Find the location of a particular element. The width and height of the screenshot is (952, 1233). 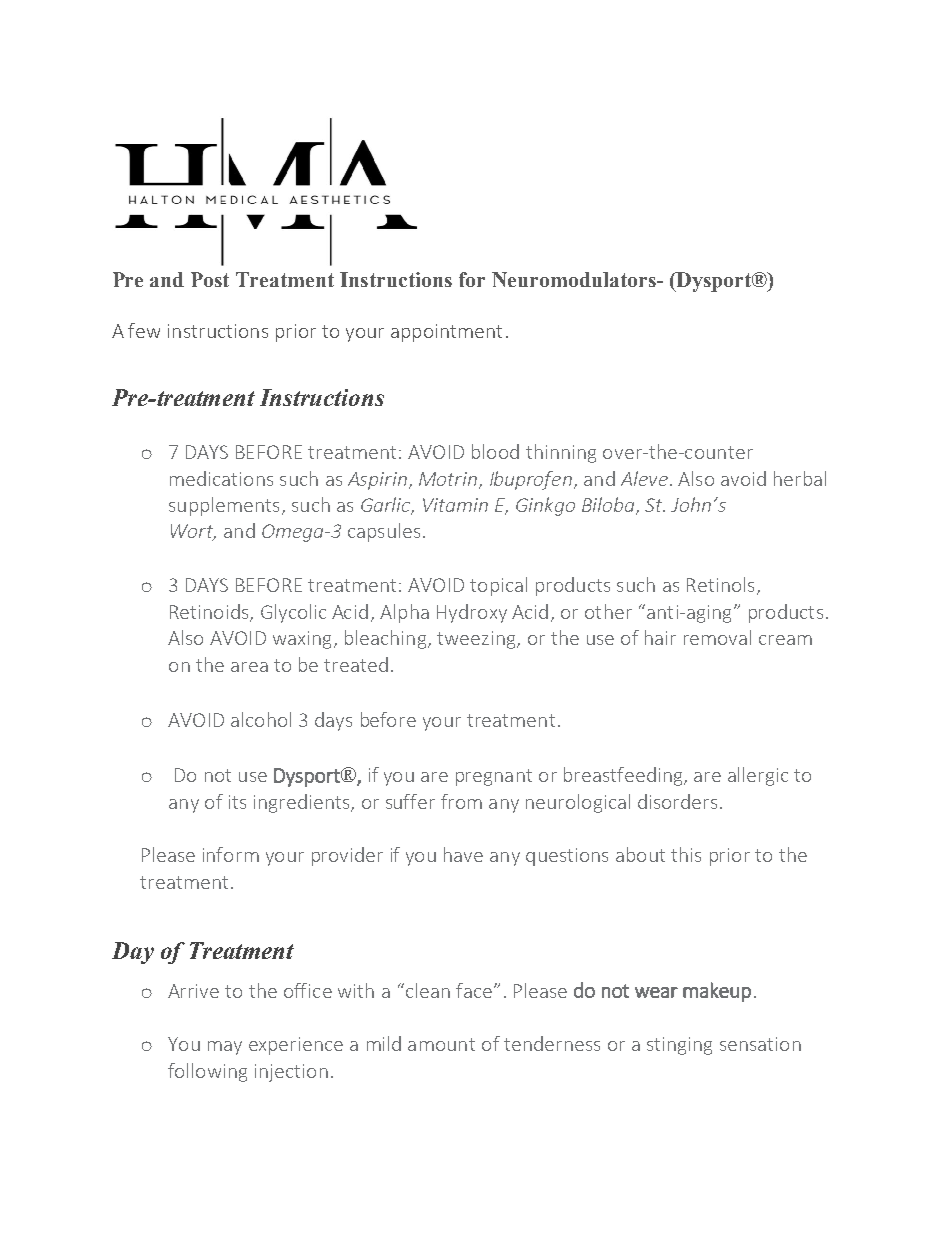

amount is located at coordinates (441, 1044).
